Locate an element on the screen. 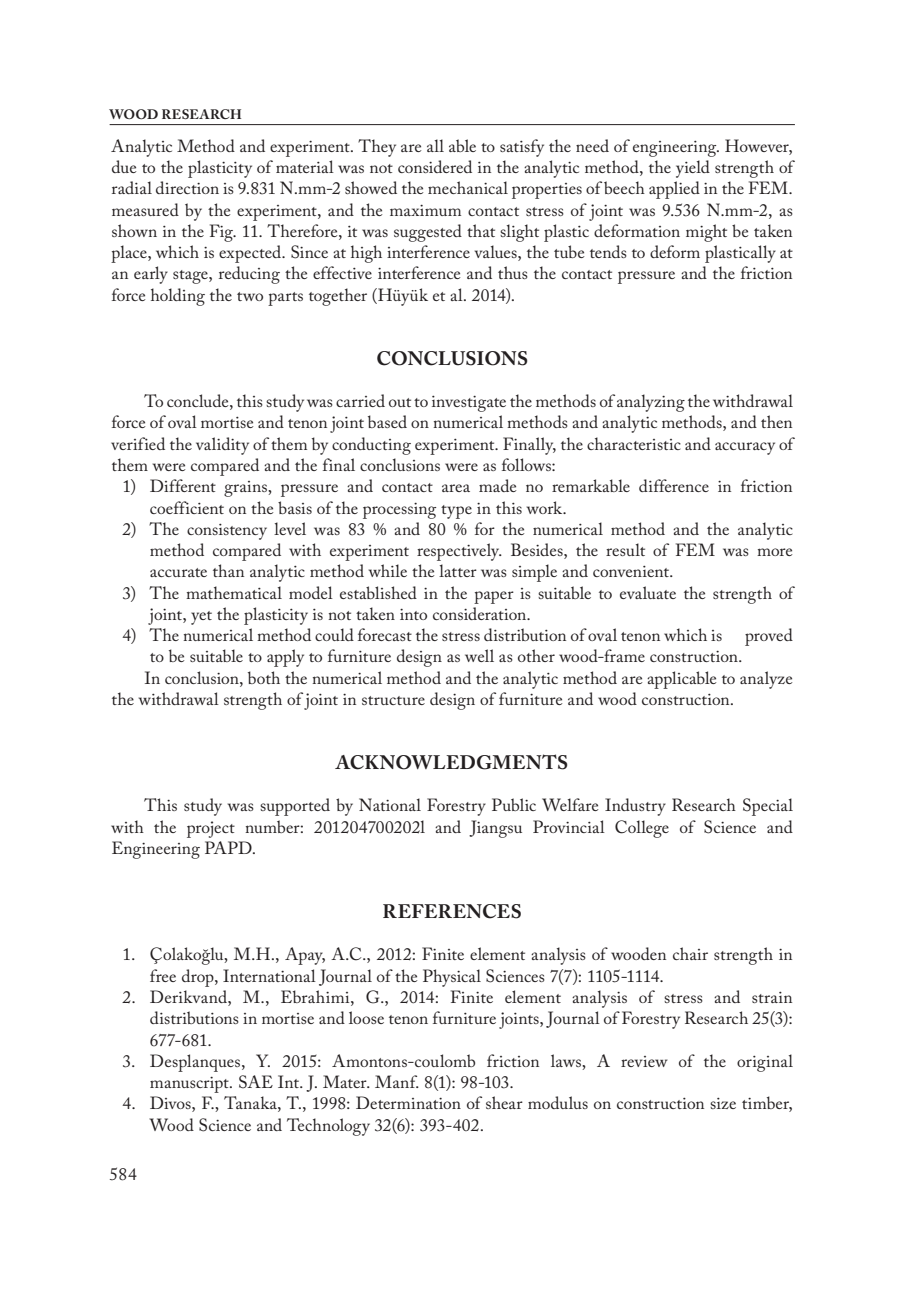  difference is located at coordinates (674, 485).
